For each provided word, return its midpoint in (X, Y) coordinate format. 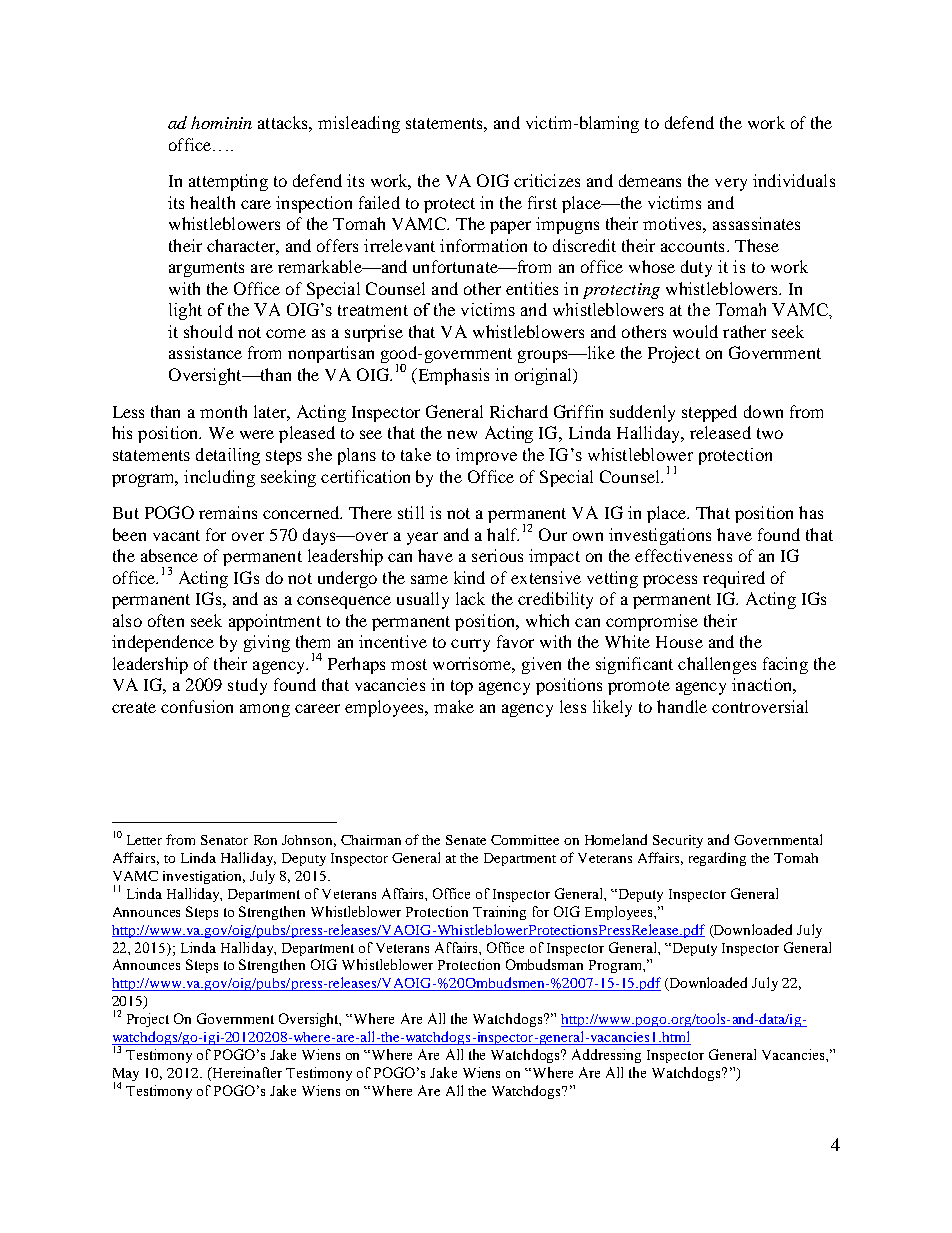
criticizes (547, 180)
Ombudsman (544, 964)
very (731, 184)
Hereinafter (246, 1072)
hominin (221, 122)
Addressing (606, 1056)
